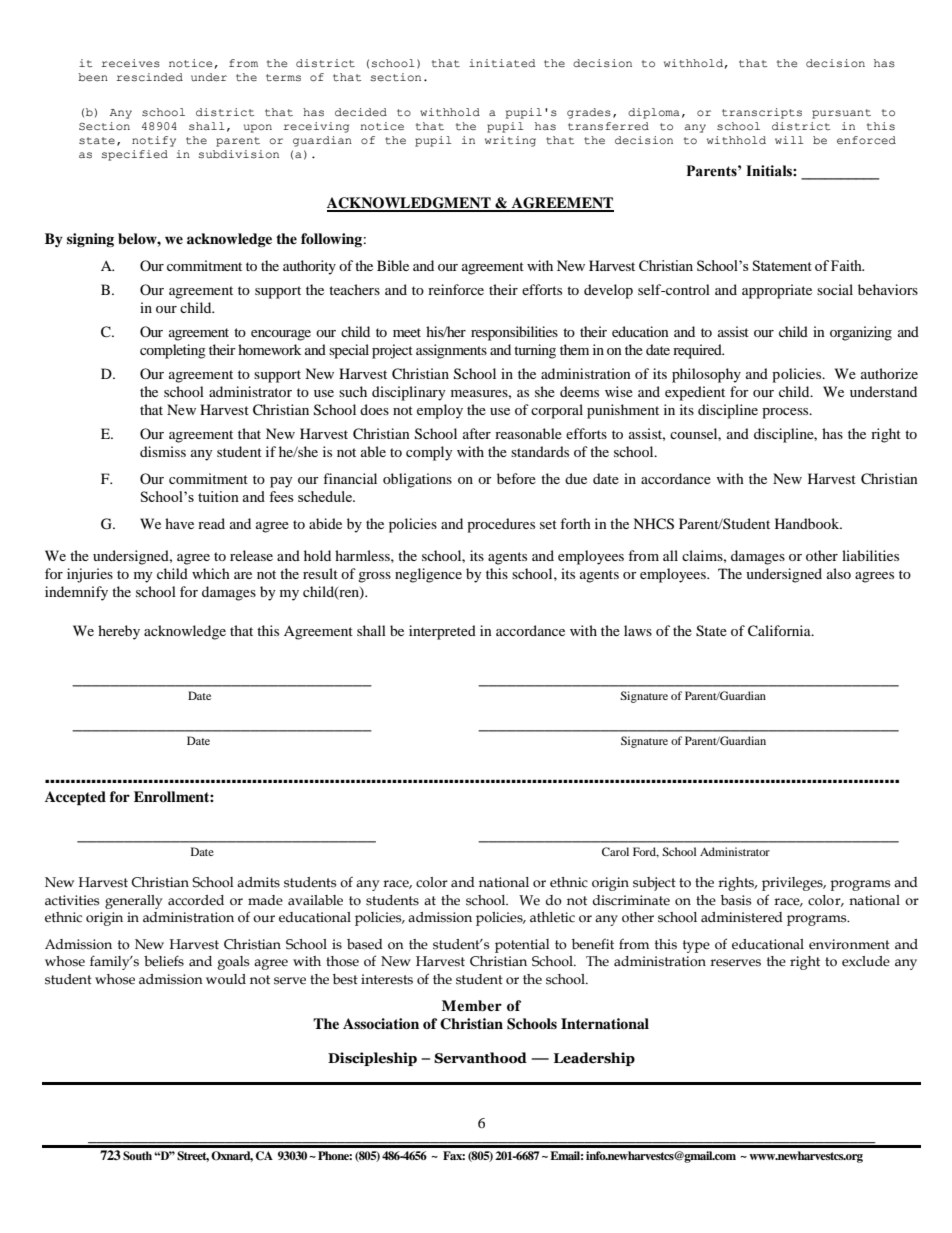 The height and width of the screenshot is (1233, 952). I want to click on organizing, so click(861, 333).
